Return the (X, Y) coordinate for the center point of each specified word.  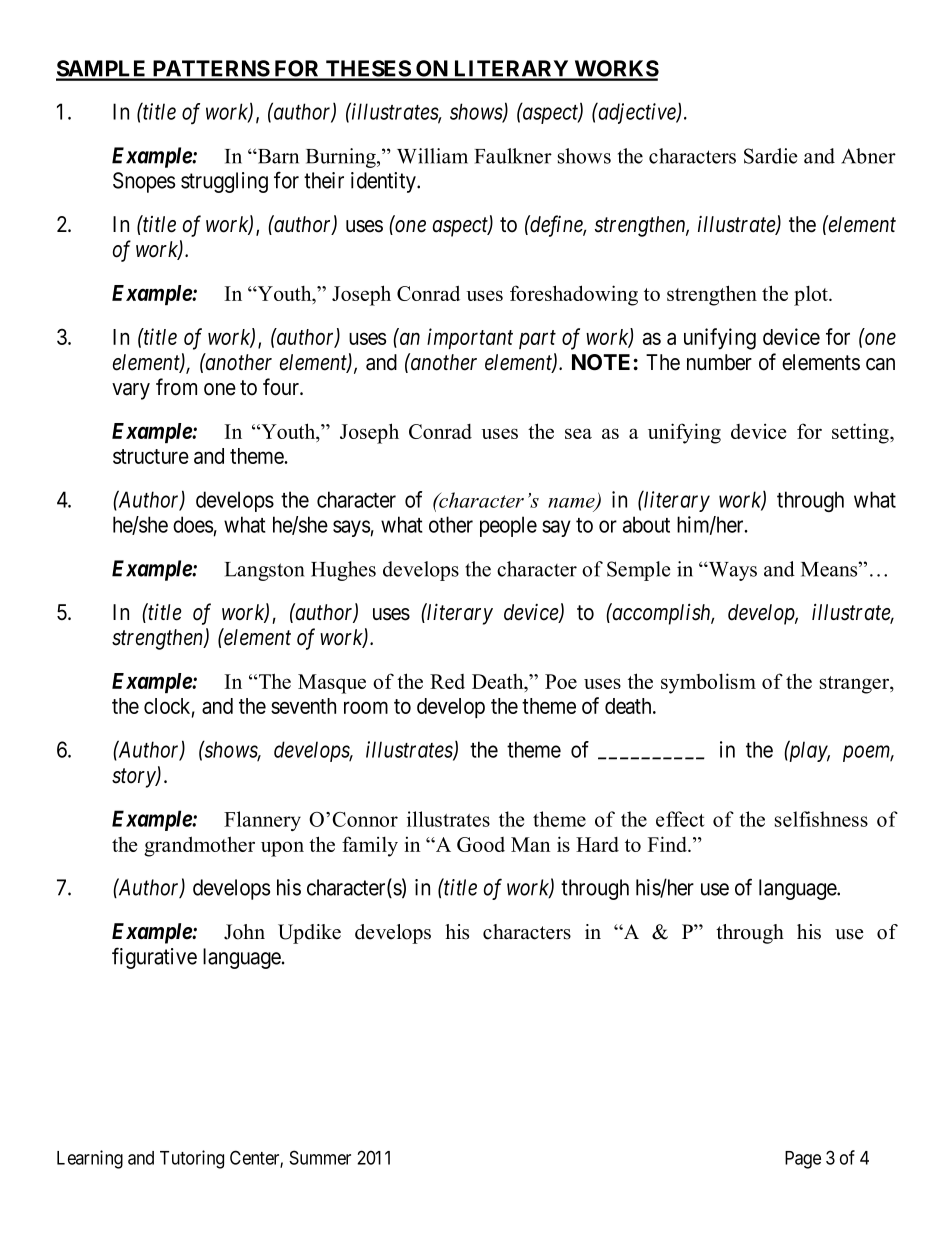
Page (803, 1160)
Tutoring (192, 1159)
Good (481, 844)
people (508, 526)
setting (861, 433)
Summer (320, 1157)
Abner (868, 156)
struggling (224, 182)
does (193, 524)
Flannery (262, 821)
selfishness (821, 819)
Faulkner (513, 156)
